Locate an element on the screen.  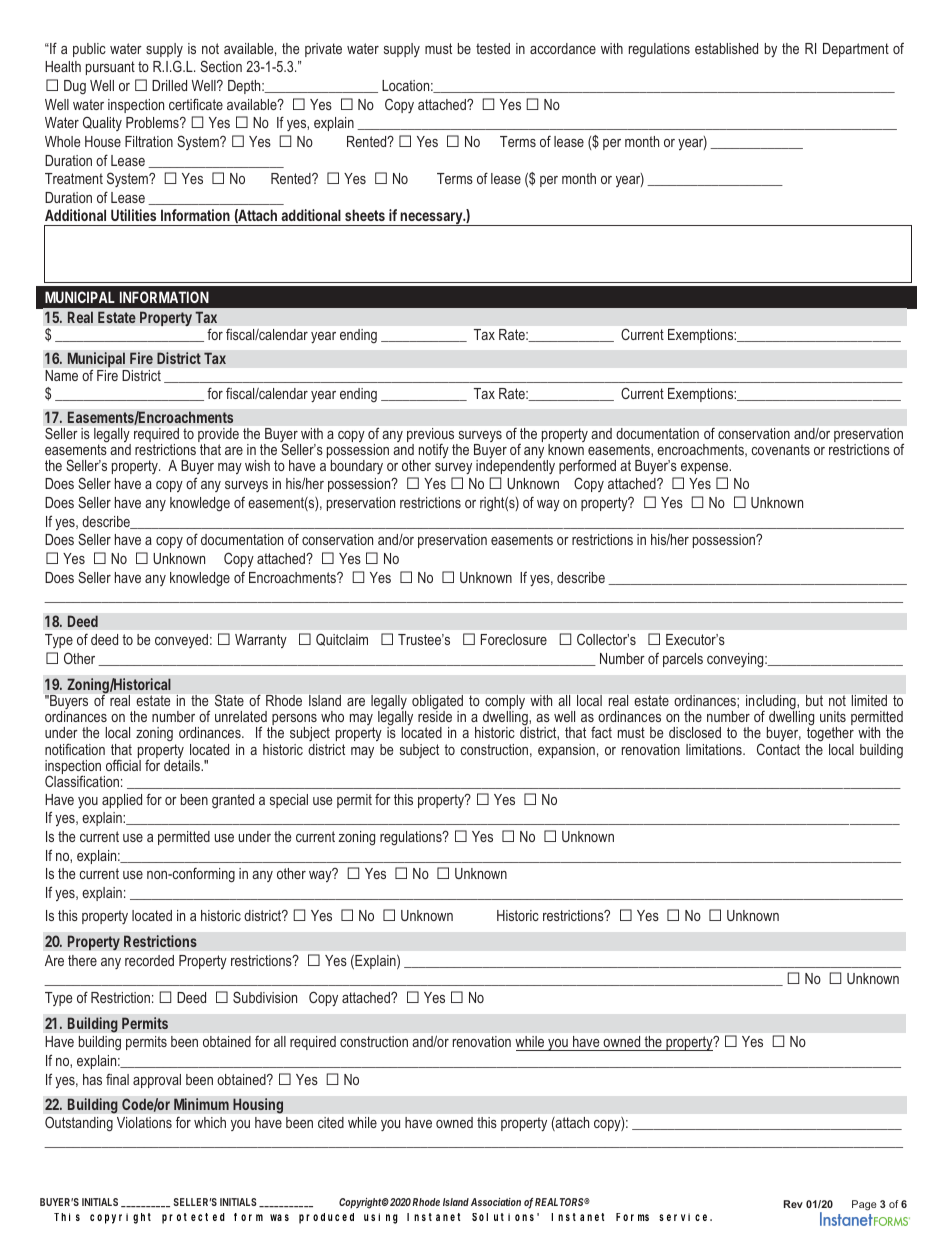
tested is located at coordinates (493, 48).
